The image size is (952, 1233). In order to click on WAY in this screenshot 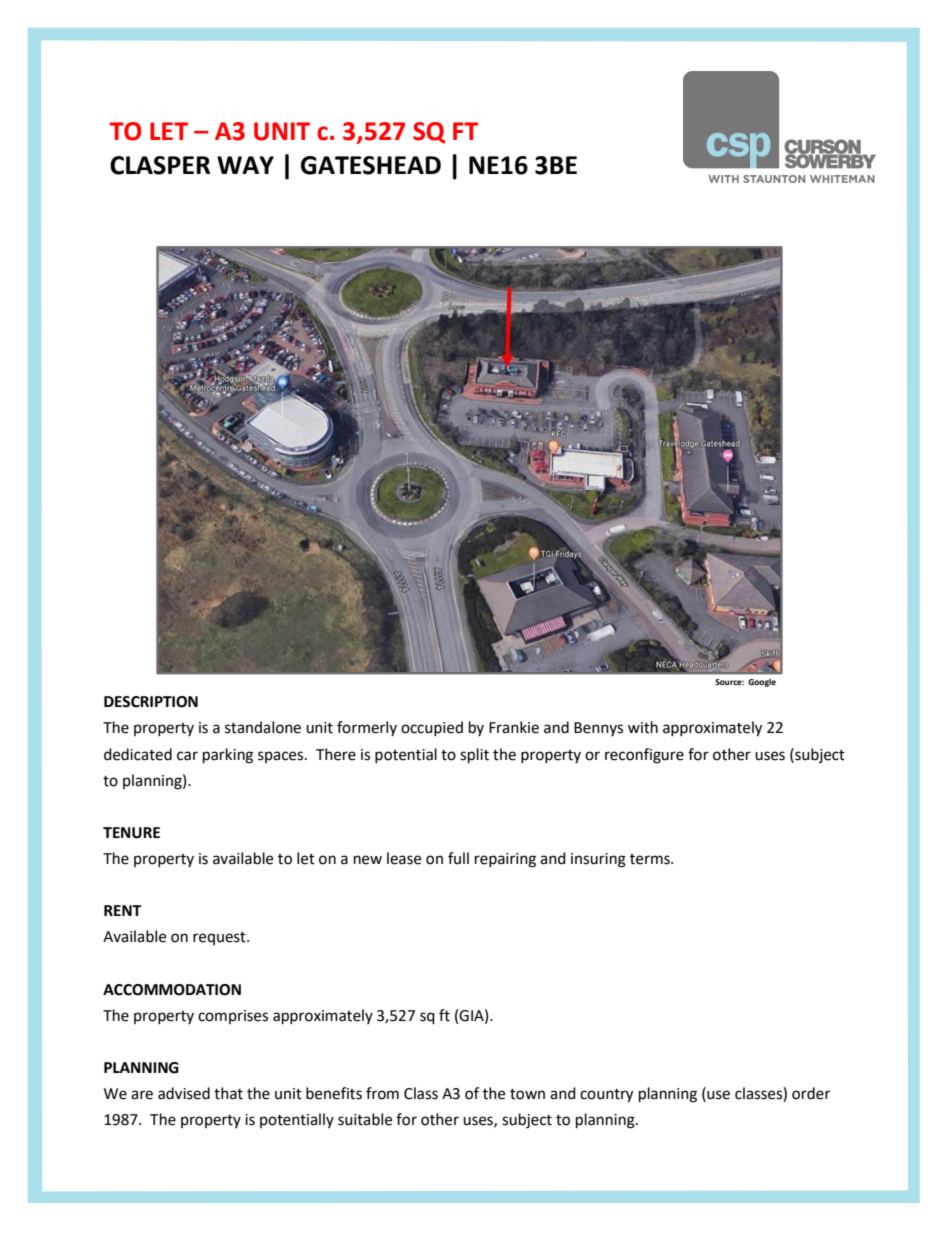, I will do `click(245, 165)`.
